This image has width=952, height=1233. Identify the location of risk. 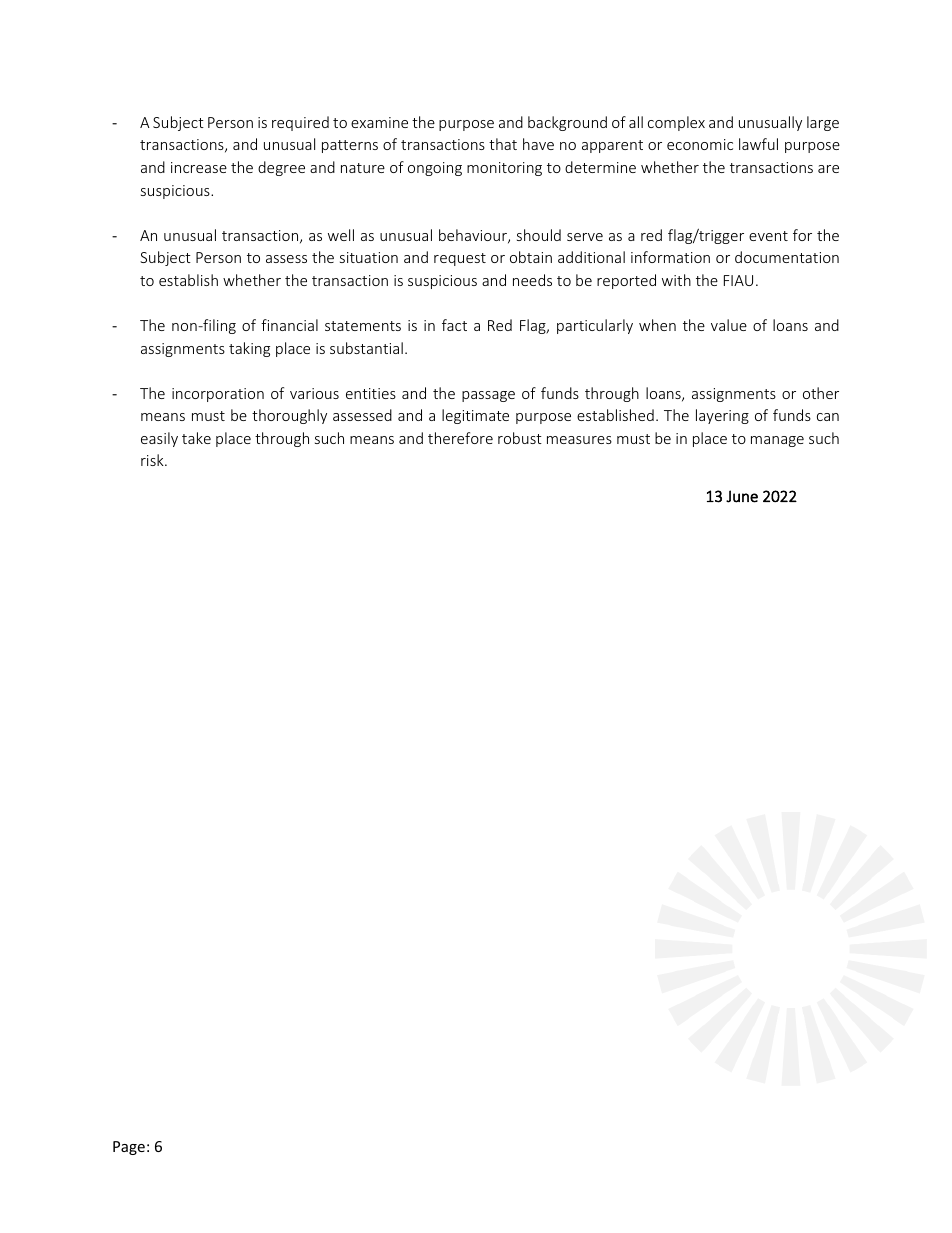
(153, 460).
